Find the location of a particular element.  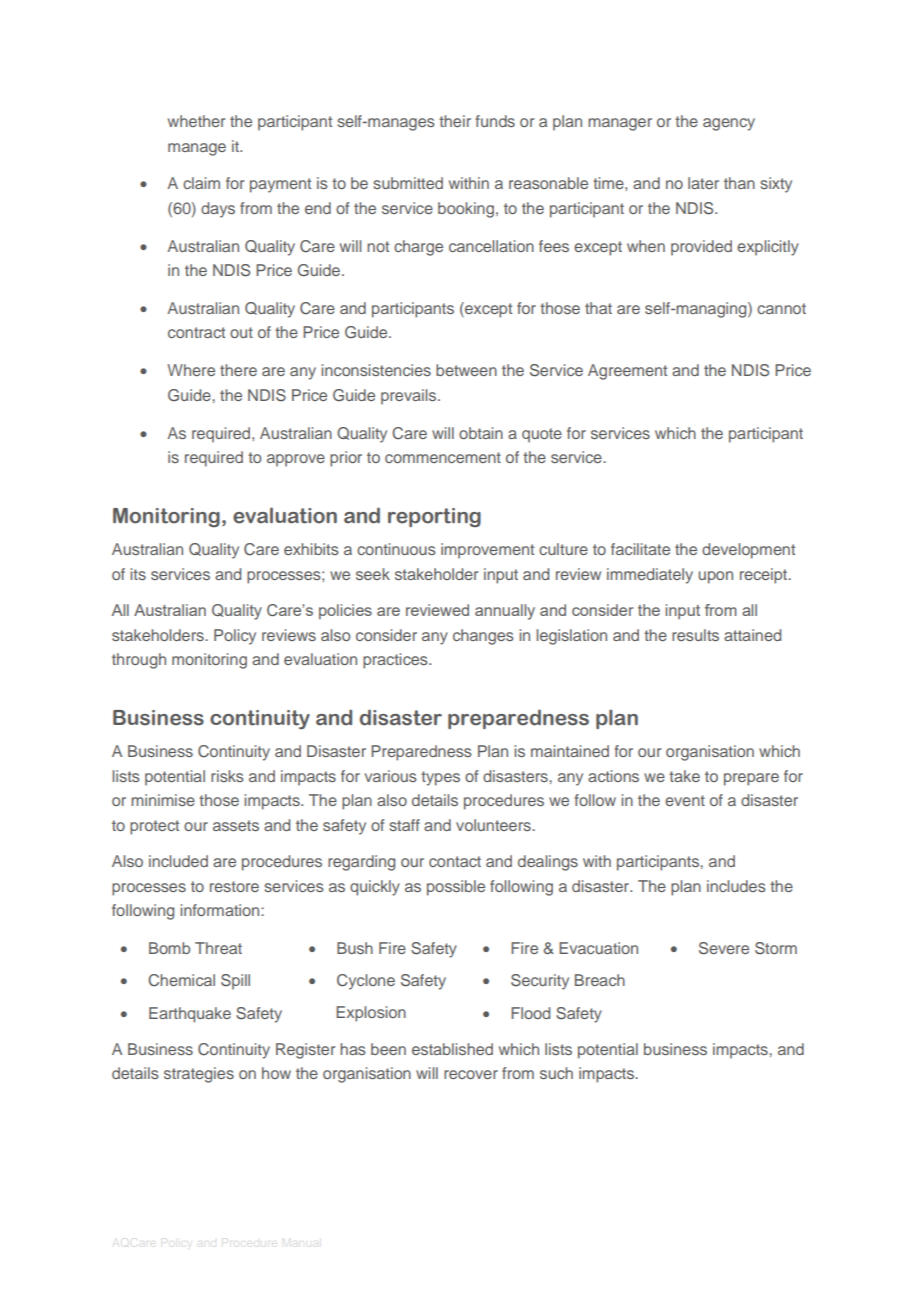

Agreement is located at coordinates (627, 372).
